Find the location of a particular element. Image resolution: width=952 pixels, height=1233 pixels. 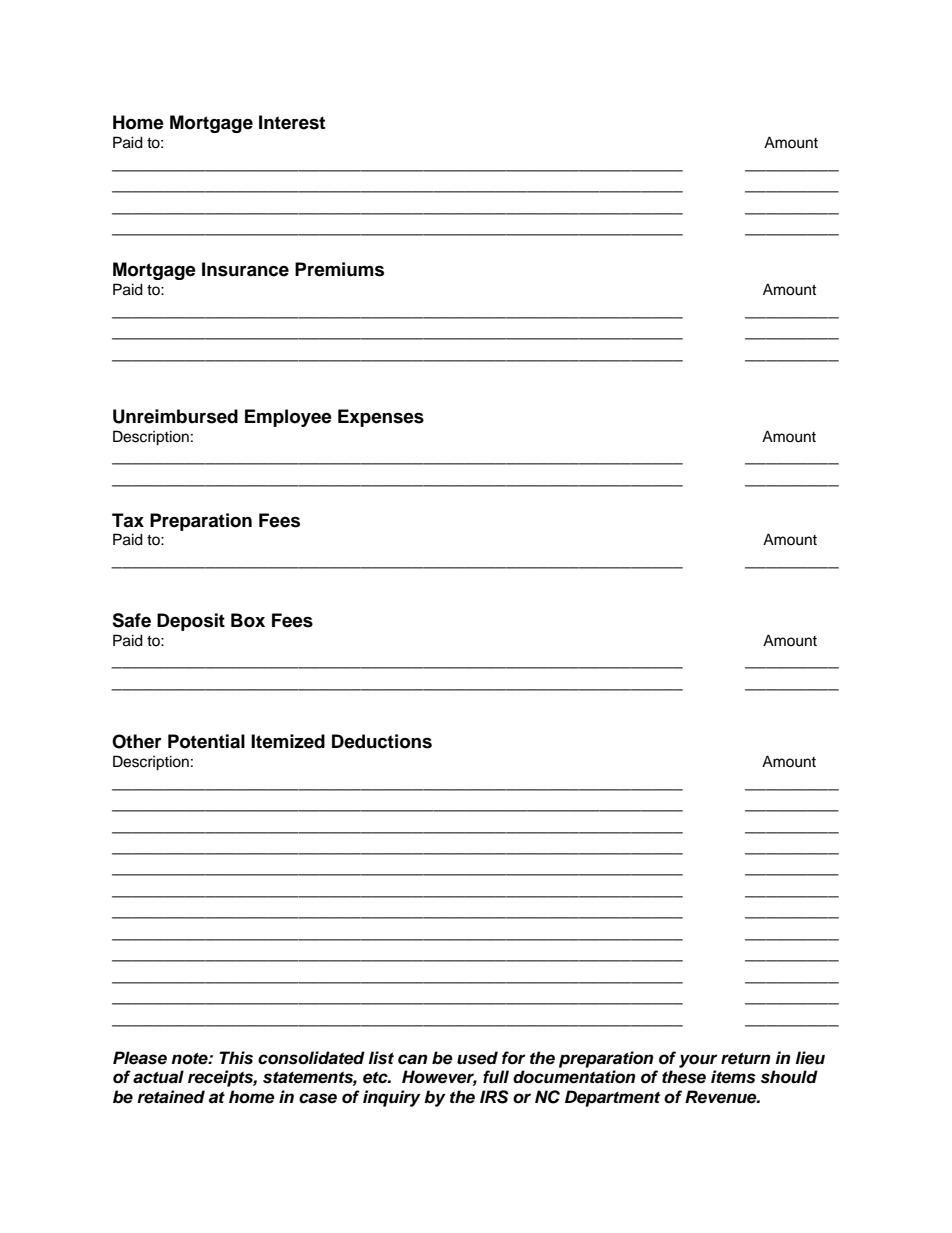

This is located at coordinates (236, 1058).
